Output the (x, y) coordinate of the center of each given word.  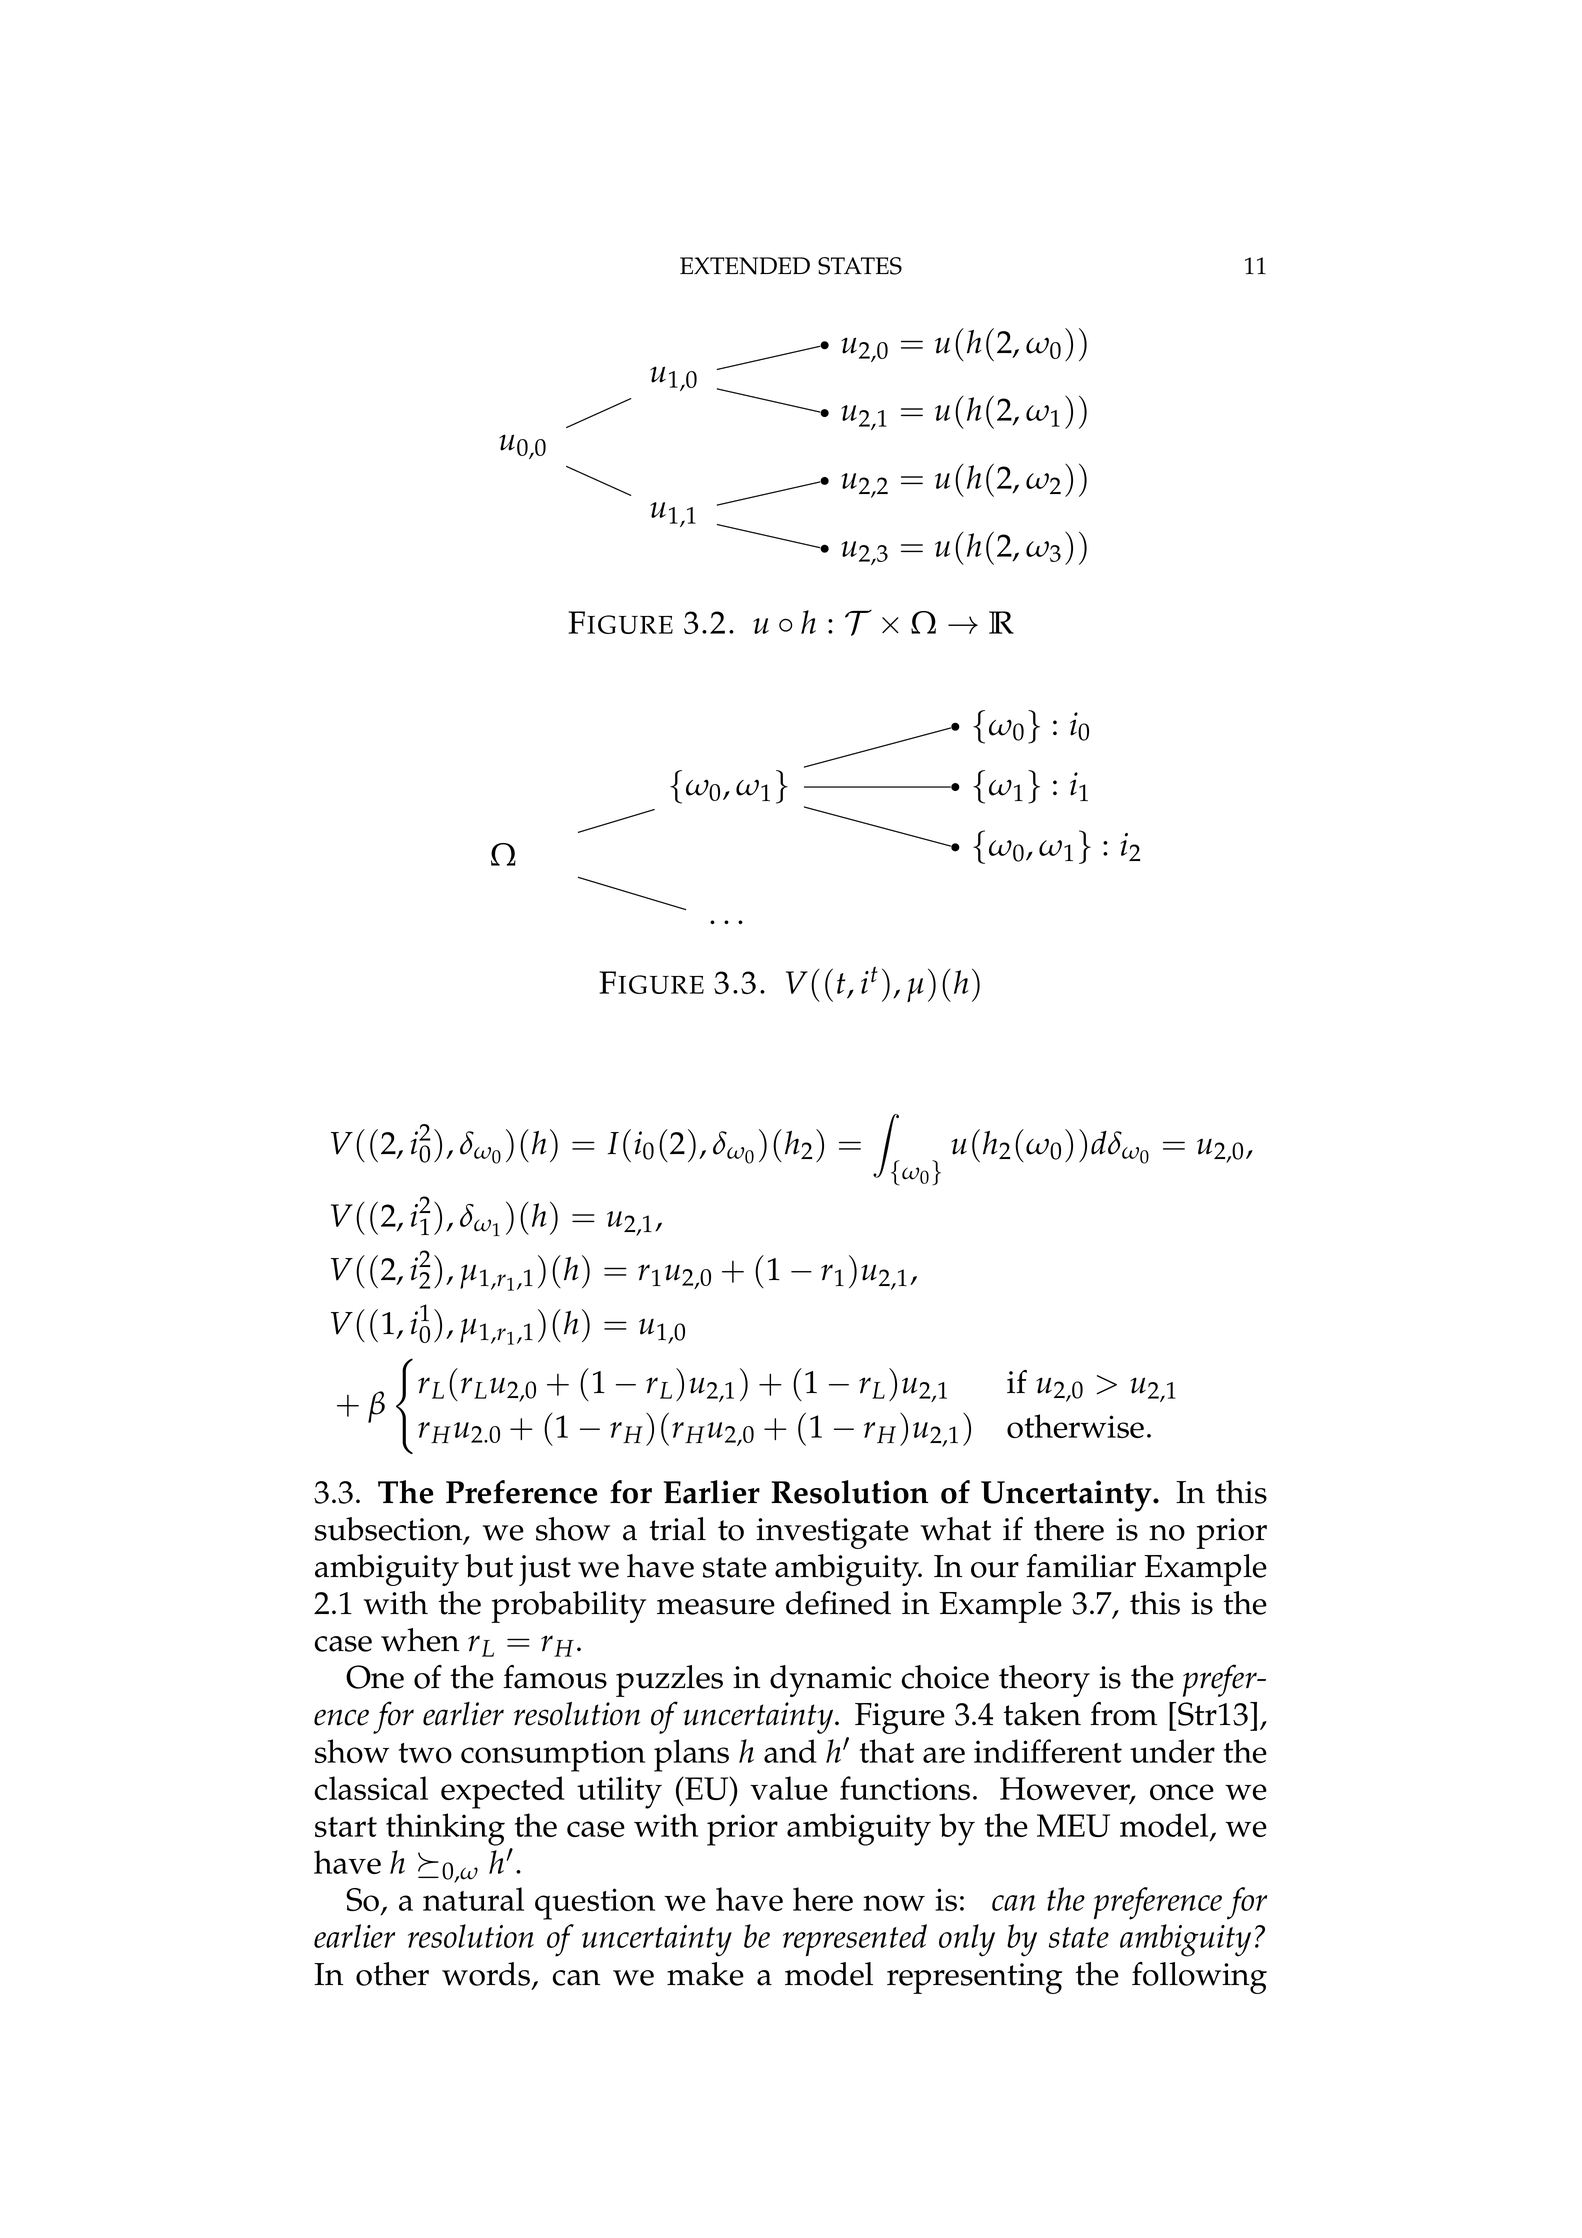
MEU (1073, 1825)
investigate (832, 1533)
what (955, 1529)
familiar (1081, 1566)
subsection (390, 1530)
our (995, 1570)
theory (1044, 1681)
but (489, 1566)
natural (473, 1899)
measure (716, 1607)
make (705, 1974)
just (545, 1570)
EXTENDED (745, 266)
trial (677, 1529)
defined (838, 1603)
